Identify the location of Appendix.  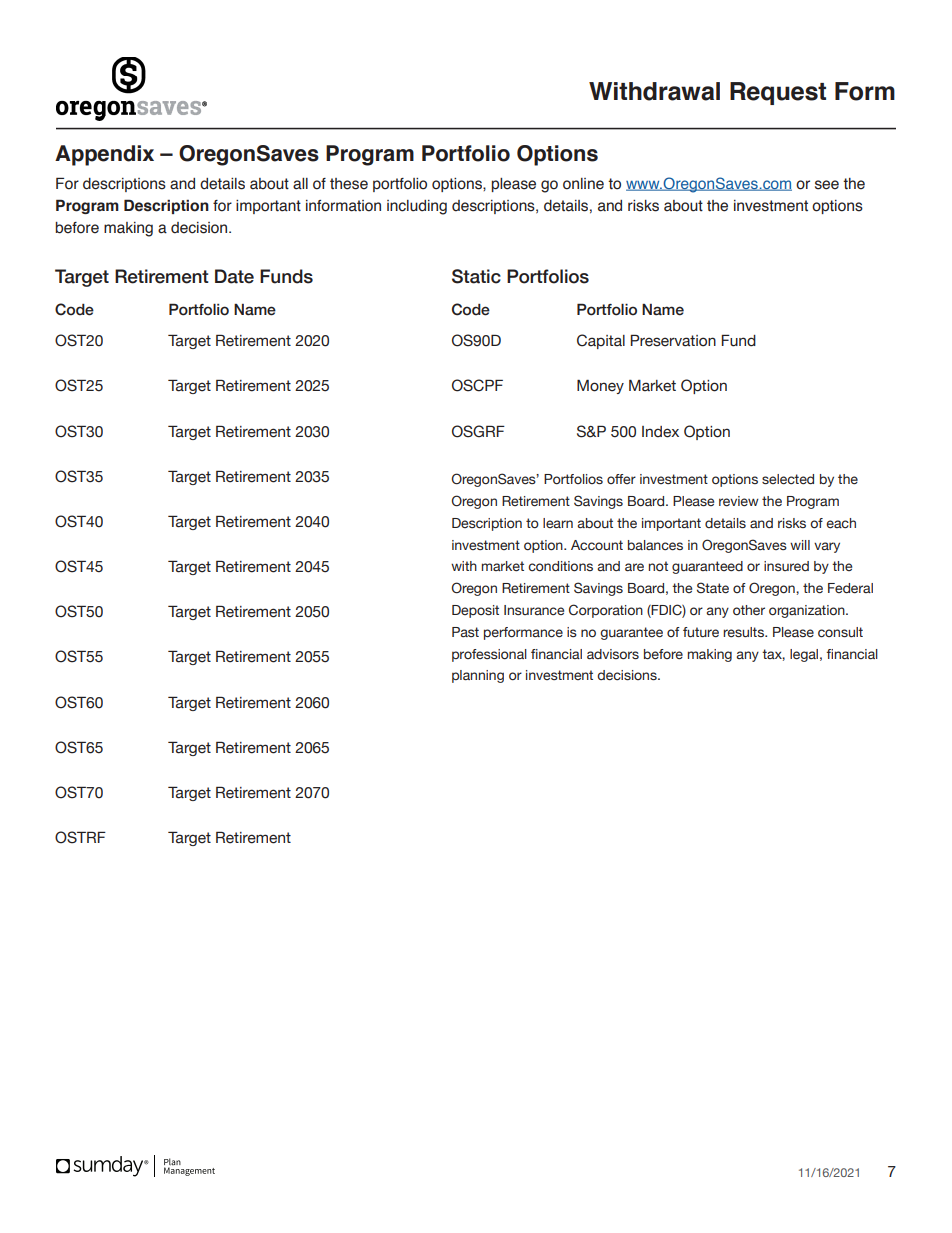
(104, 155).
